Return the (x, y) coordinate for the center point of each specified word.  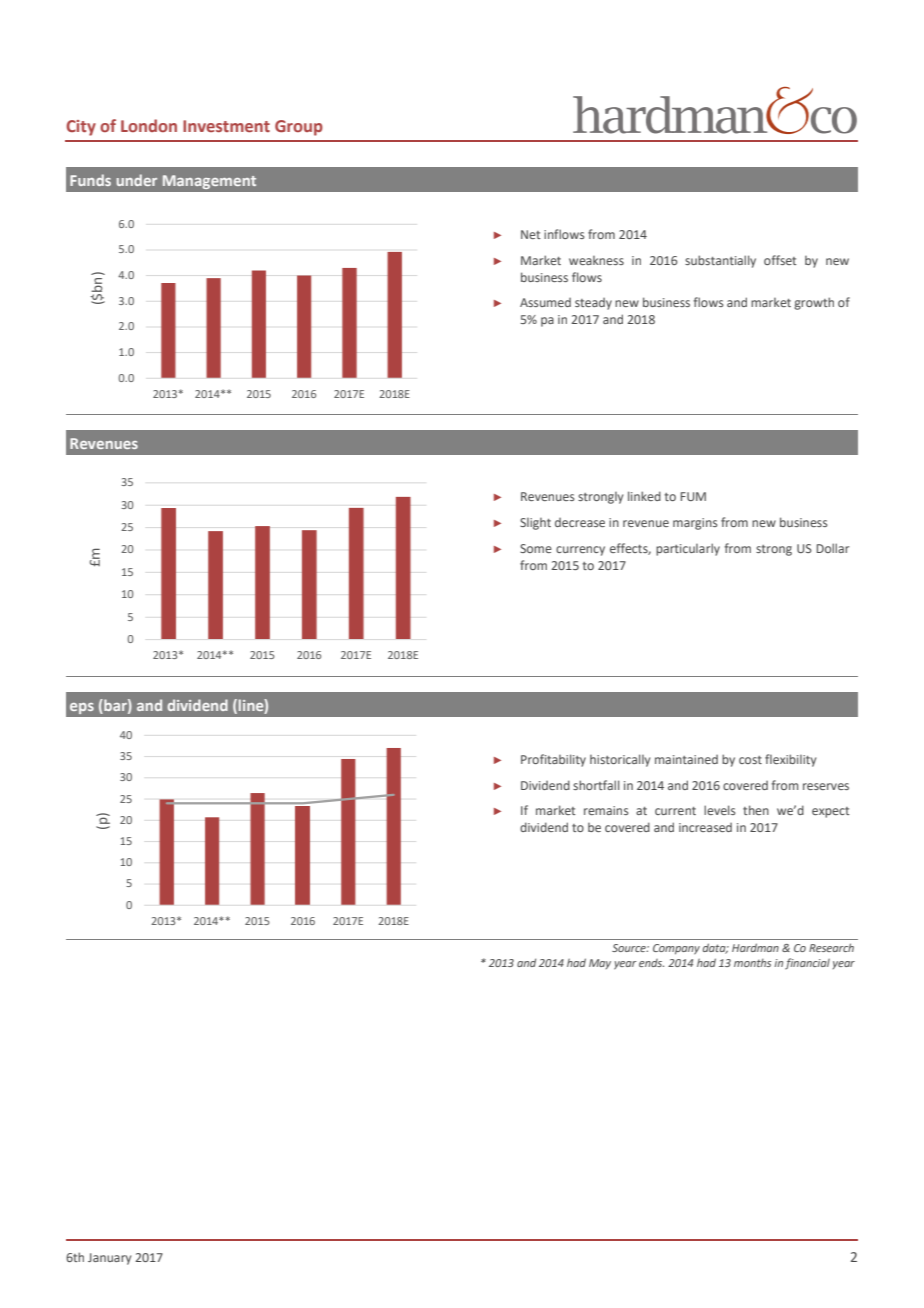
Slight (535, 524)
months (752, 963)
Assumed (545, 302)
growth (814, 303)
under (137, 180)
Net (531, 234)
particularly (688, 549)
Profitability (553, 760)
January (109, 1259)
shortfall (596, 785)
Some (536, 548)
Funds (90, 180)
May (600, 964)
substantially (720, 261)
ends (651, 963)
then (756, 810)
